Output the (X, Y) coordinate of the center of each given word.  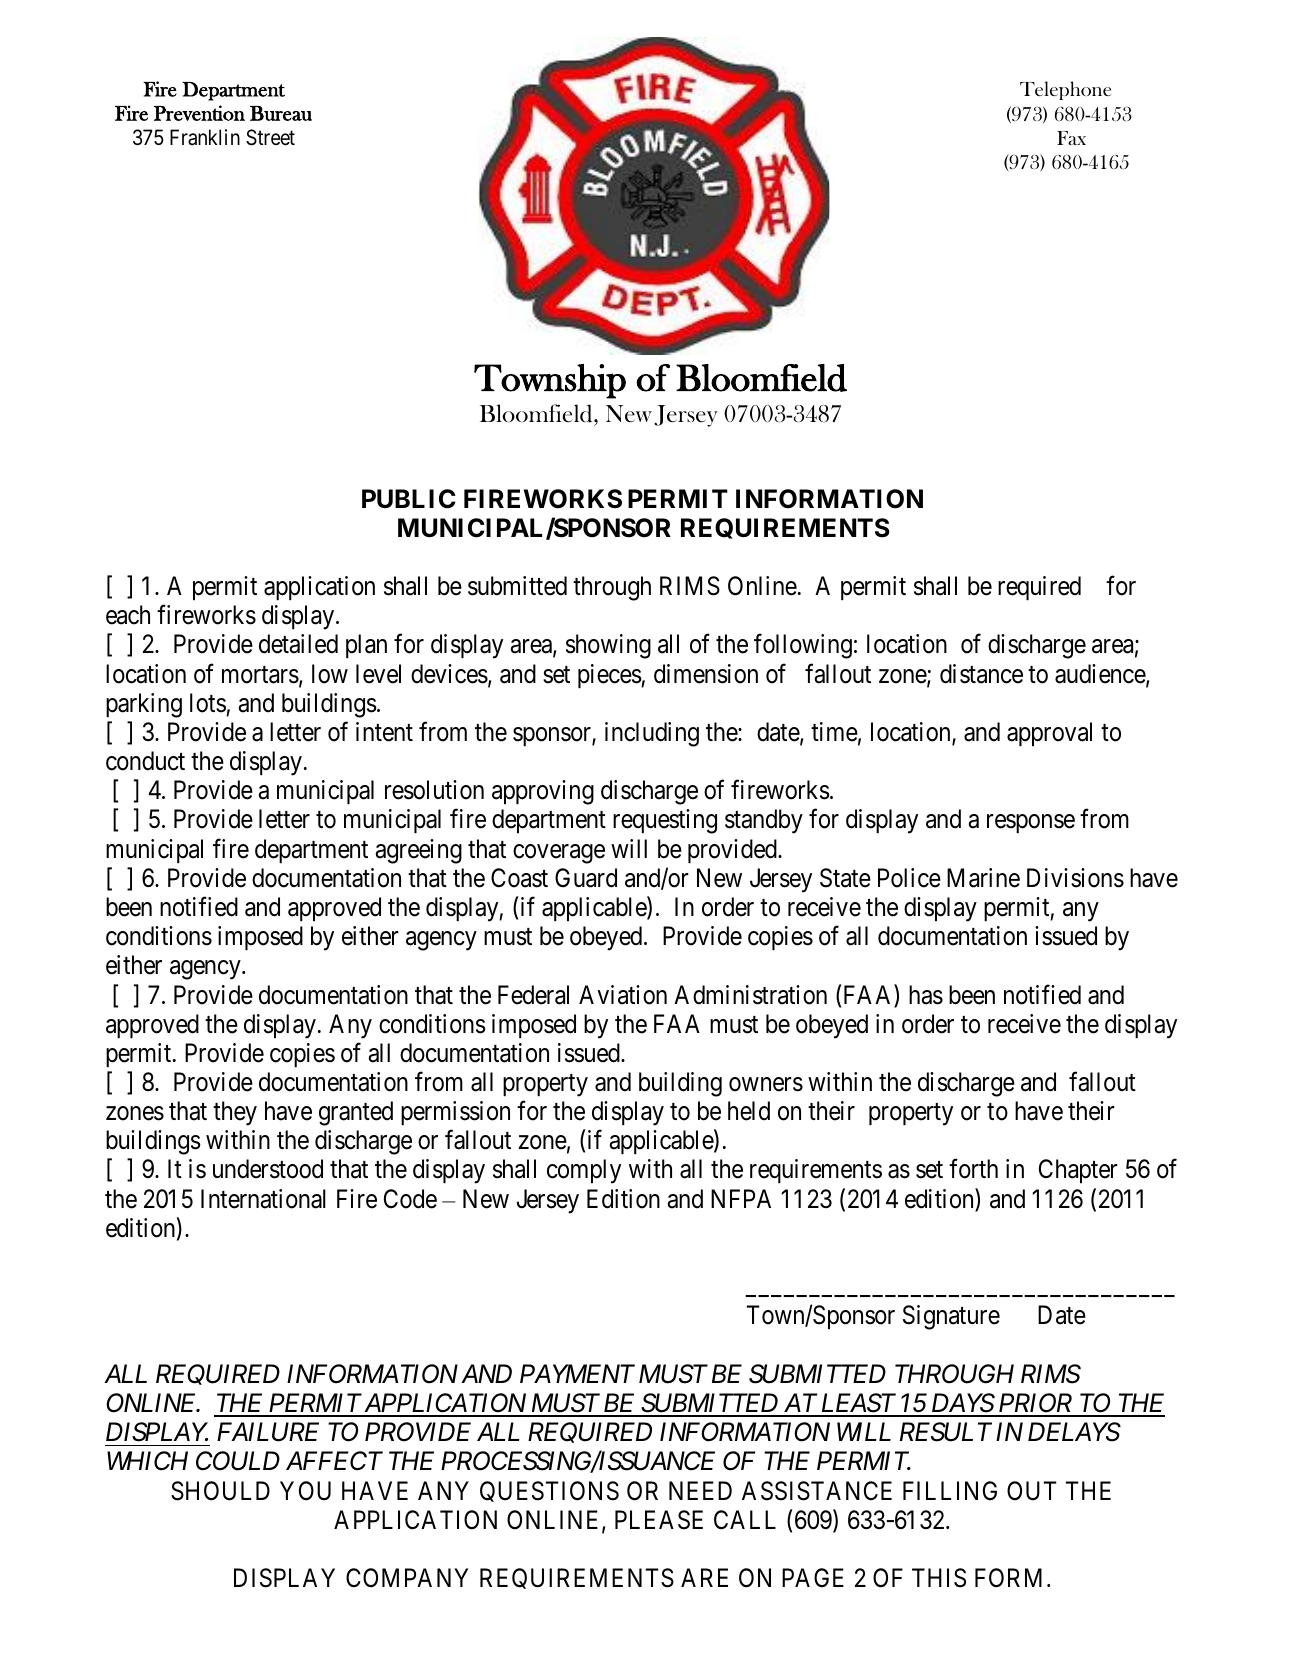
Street (270, 137)
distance (981, 674)
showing (608, 646)
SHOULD (220, 1491)
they (235, 1113)
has (926, 995)
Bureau (281, 113)
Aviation (623, 995)
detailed (298, 644)
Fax (1071, 138)
